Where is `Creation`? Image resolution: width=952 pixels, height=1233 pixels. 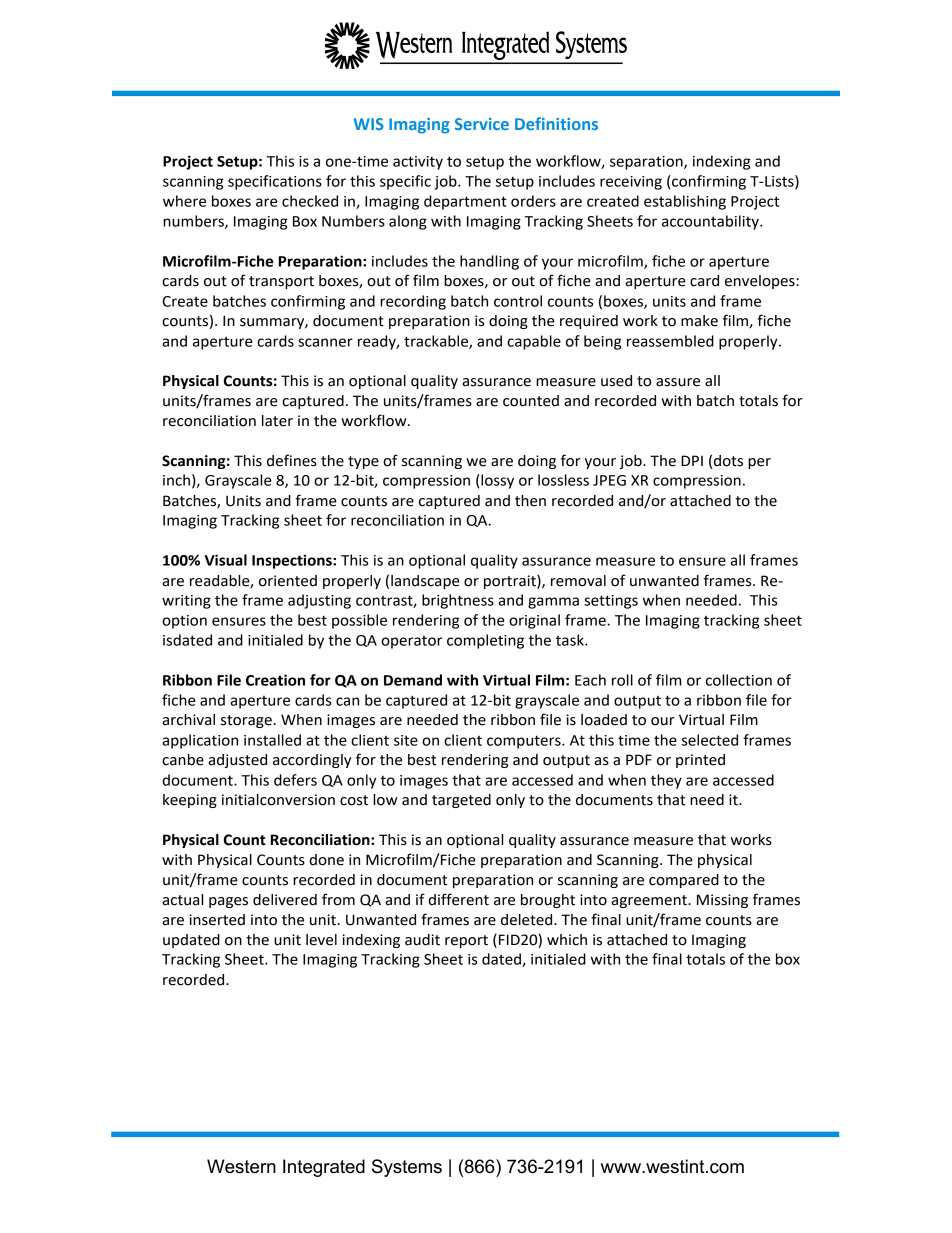 Creation is located at coordinates (275, 680).
